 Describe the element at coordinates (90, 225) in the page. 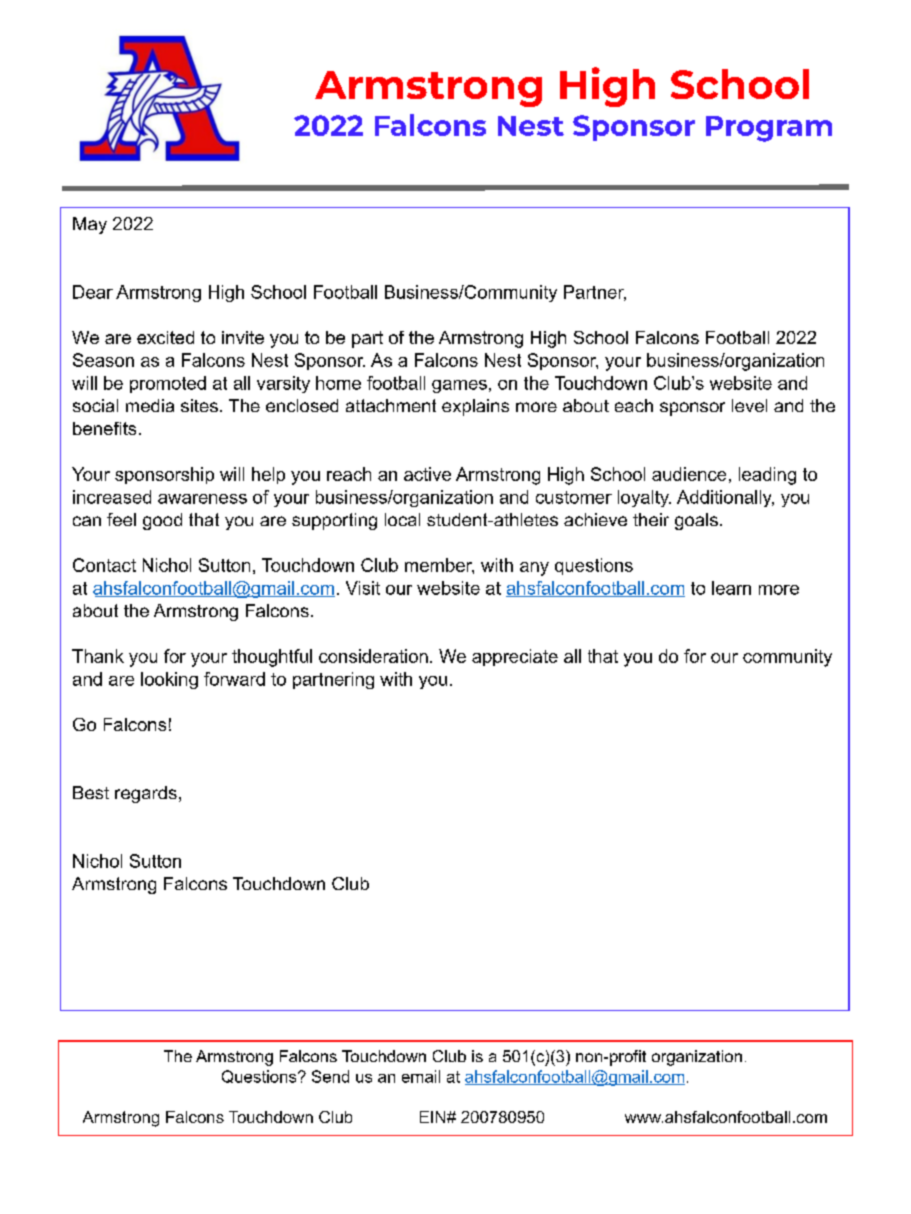

I see `May` at that location.
